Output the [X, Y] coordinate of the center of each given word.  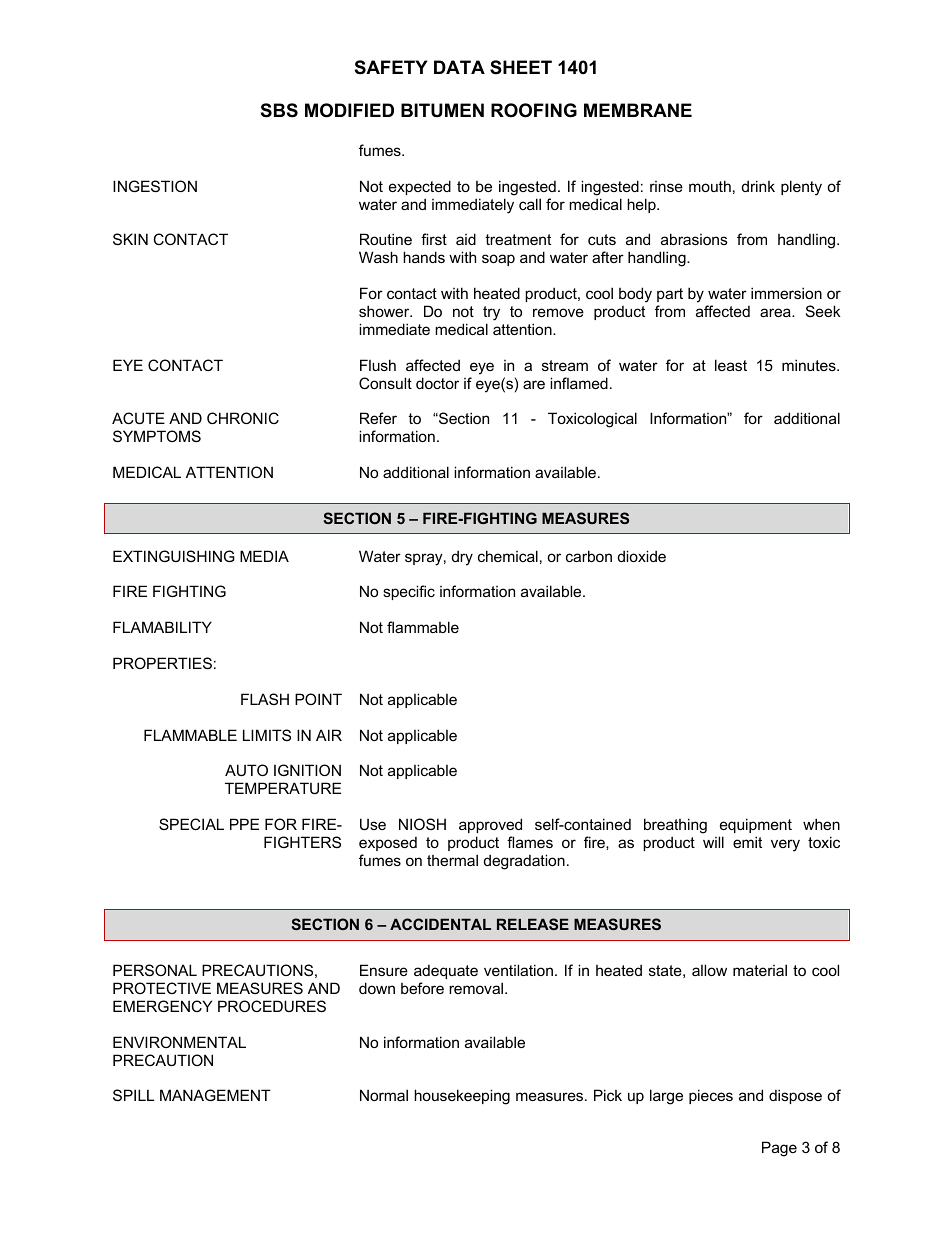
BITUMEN [442, 110]
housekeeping [462, 1097]
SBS [279, 110]
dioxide [642, 556]
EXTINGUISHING [174, 556]
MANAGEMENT [215, 1095]
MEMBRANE [638, 110]
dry [462, 558]
